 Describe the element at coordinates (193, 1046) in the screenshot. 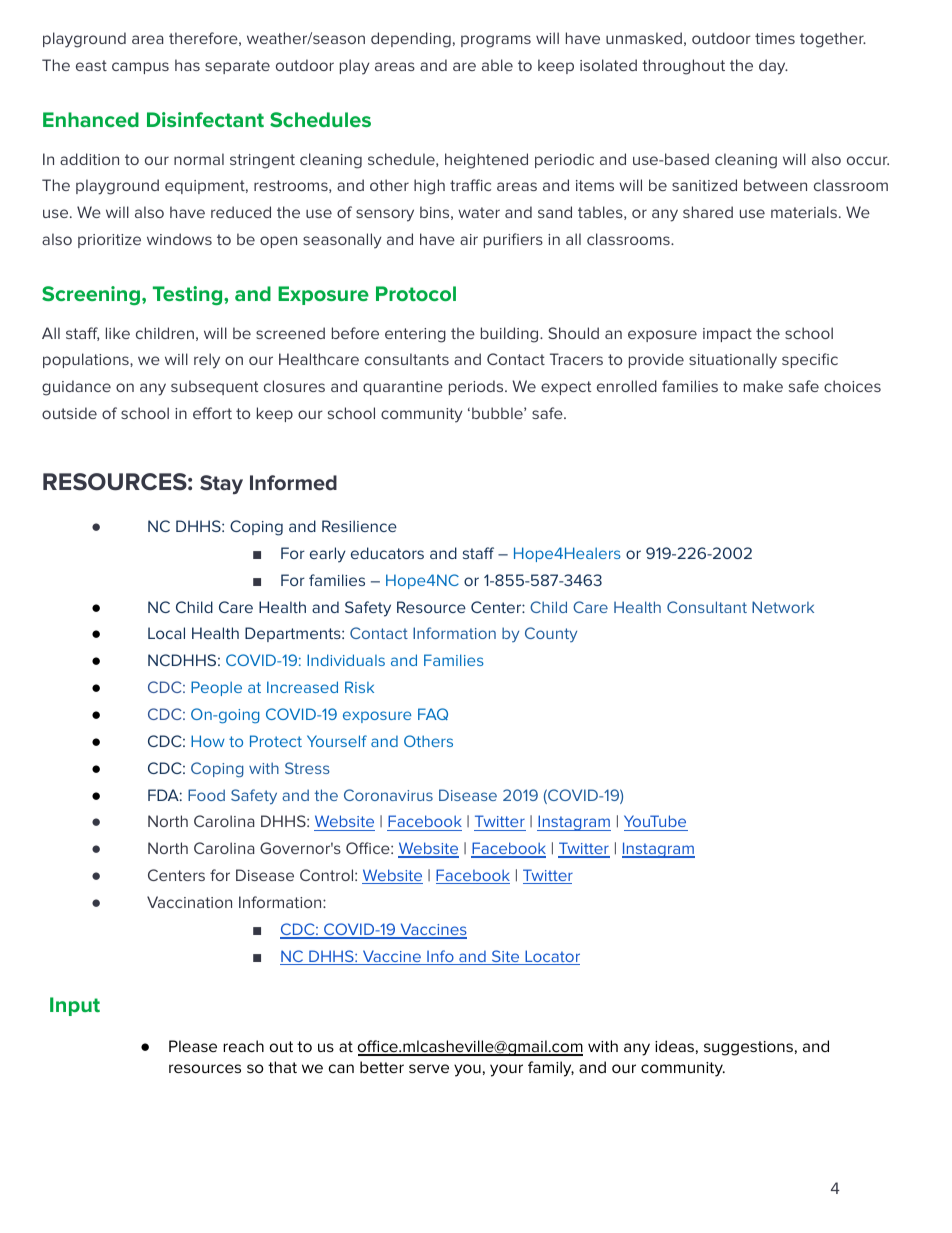

I see `Please` at that location.
